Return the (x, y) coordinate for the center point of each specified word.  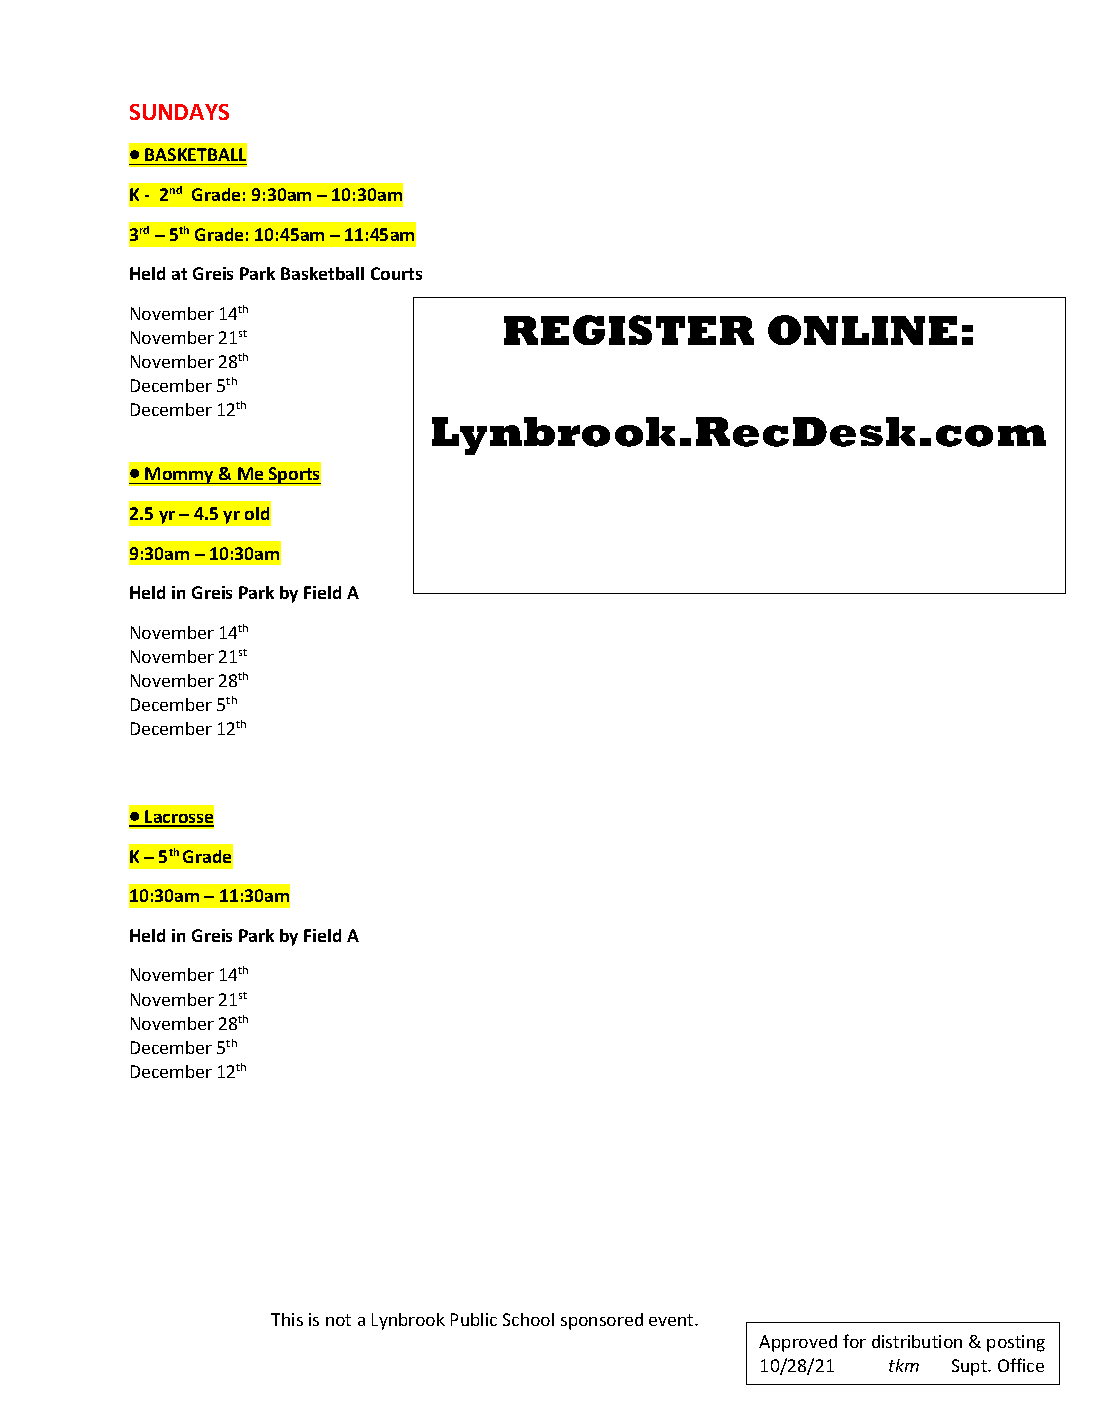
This (287, 1319)
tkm (904, 1365)
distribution (917, 1341)
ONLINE (862, 330)
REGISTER (629, 330)
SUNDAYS (179, 112)
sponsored (602, 1321)
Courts (396, 273)
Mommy (180, 475)
